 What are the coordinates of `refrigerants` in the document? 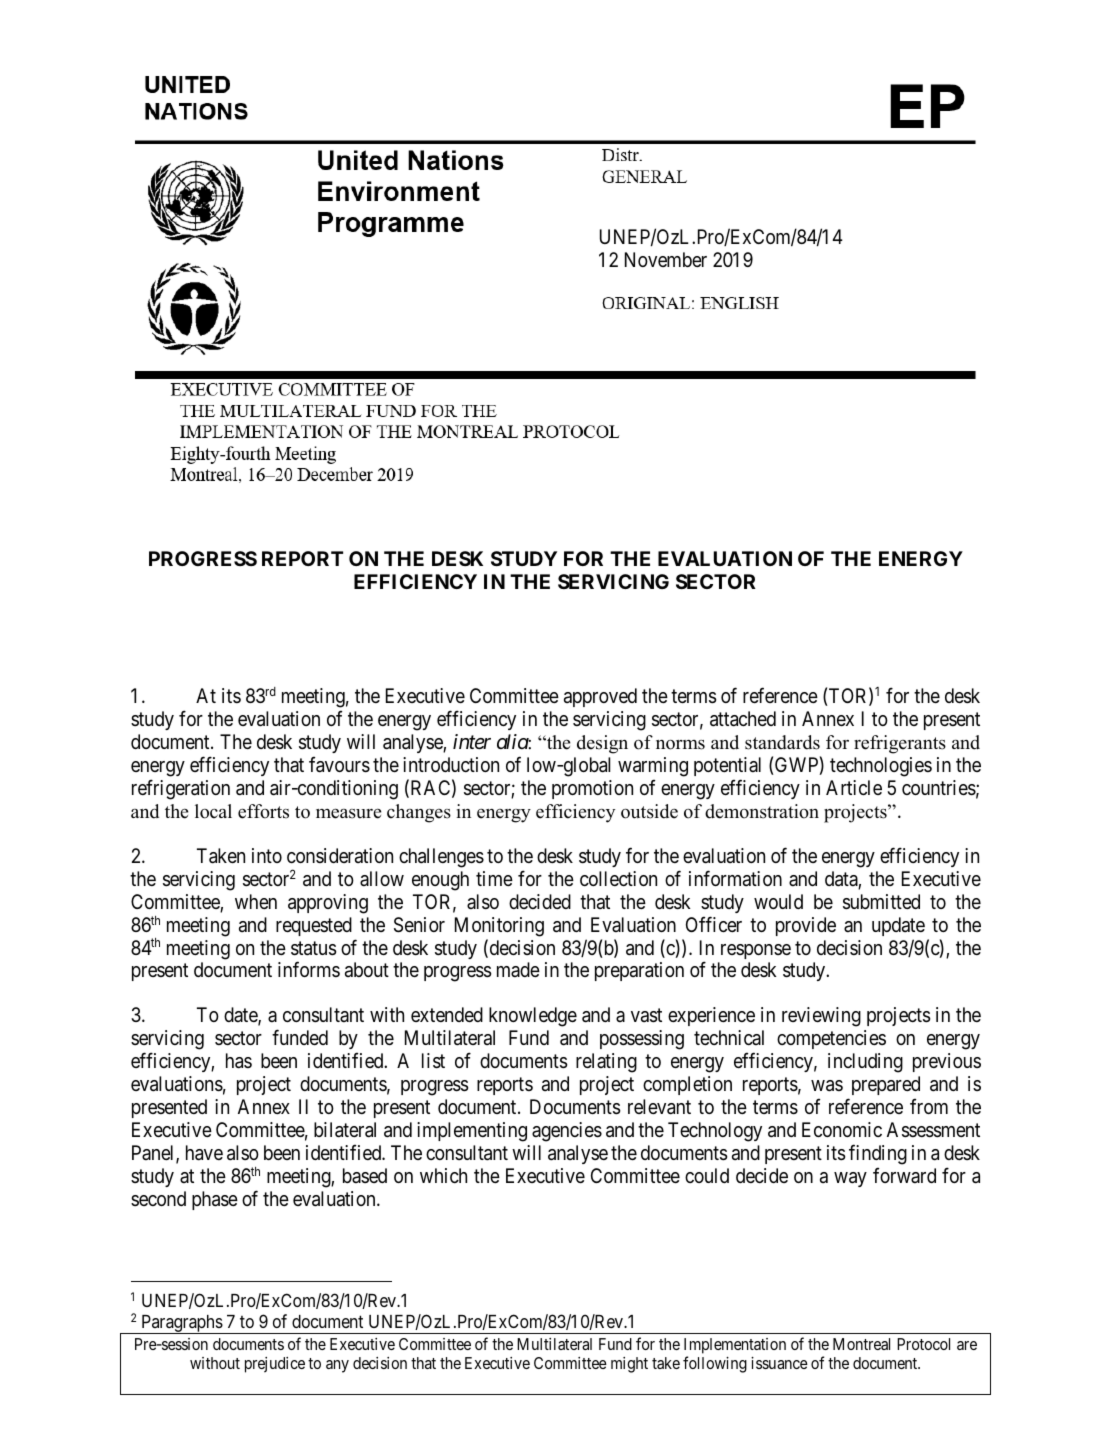 It's located at (900, 744).
